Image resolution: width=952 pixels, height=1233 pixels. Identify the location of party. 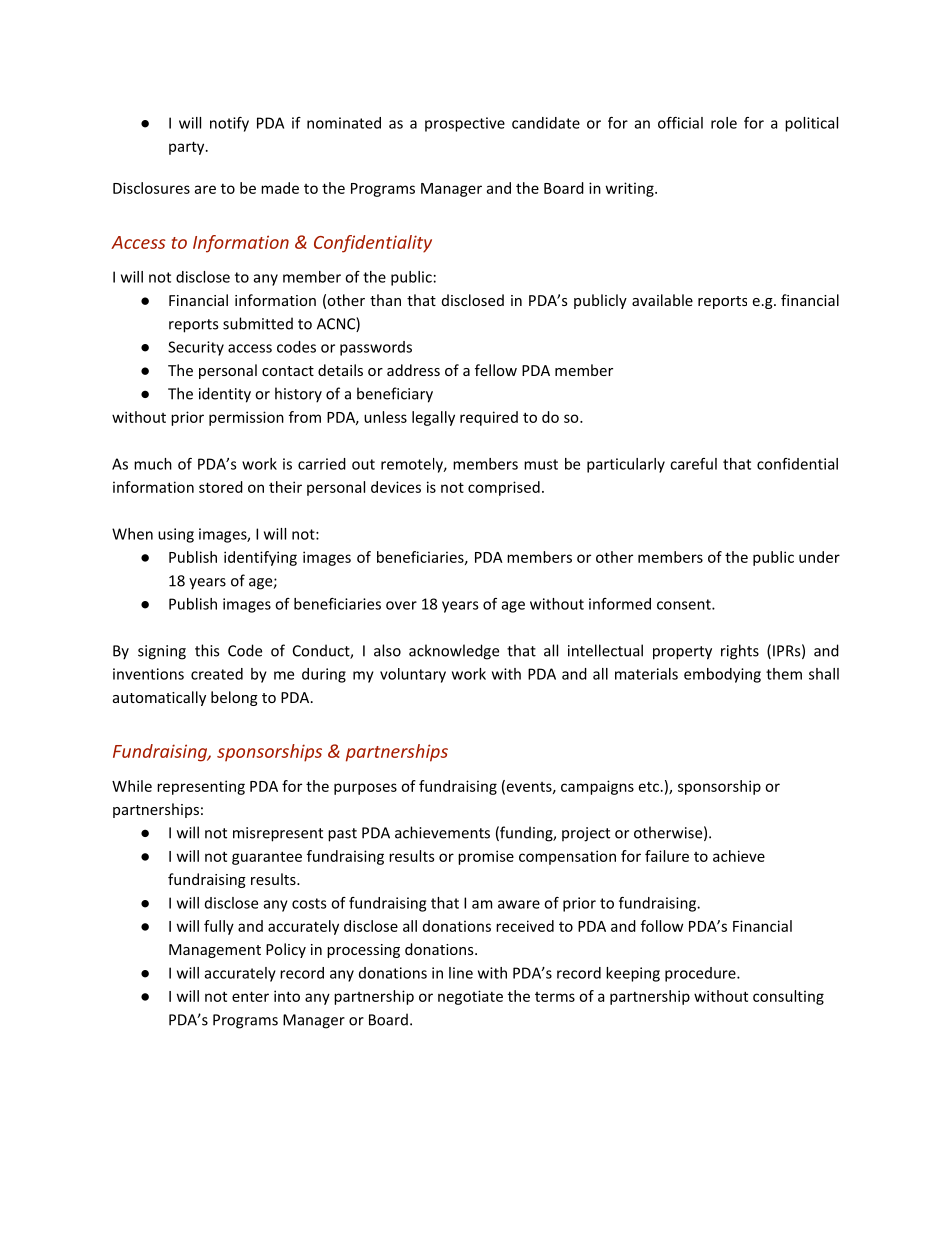
(188, 148).
